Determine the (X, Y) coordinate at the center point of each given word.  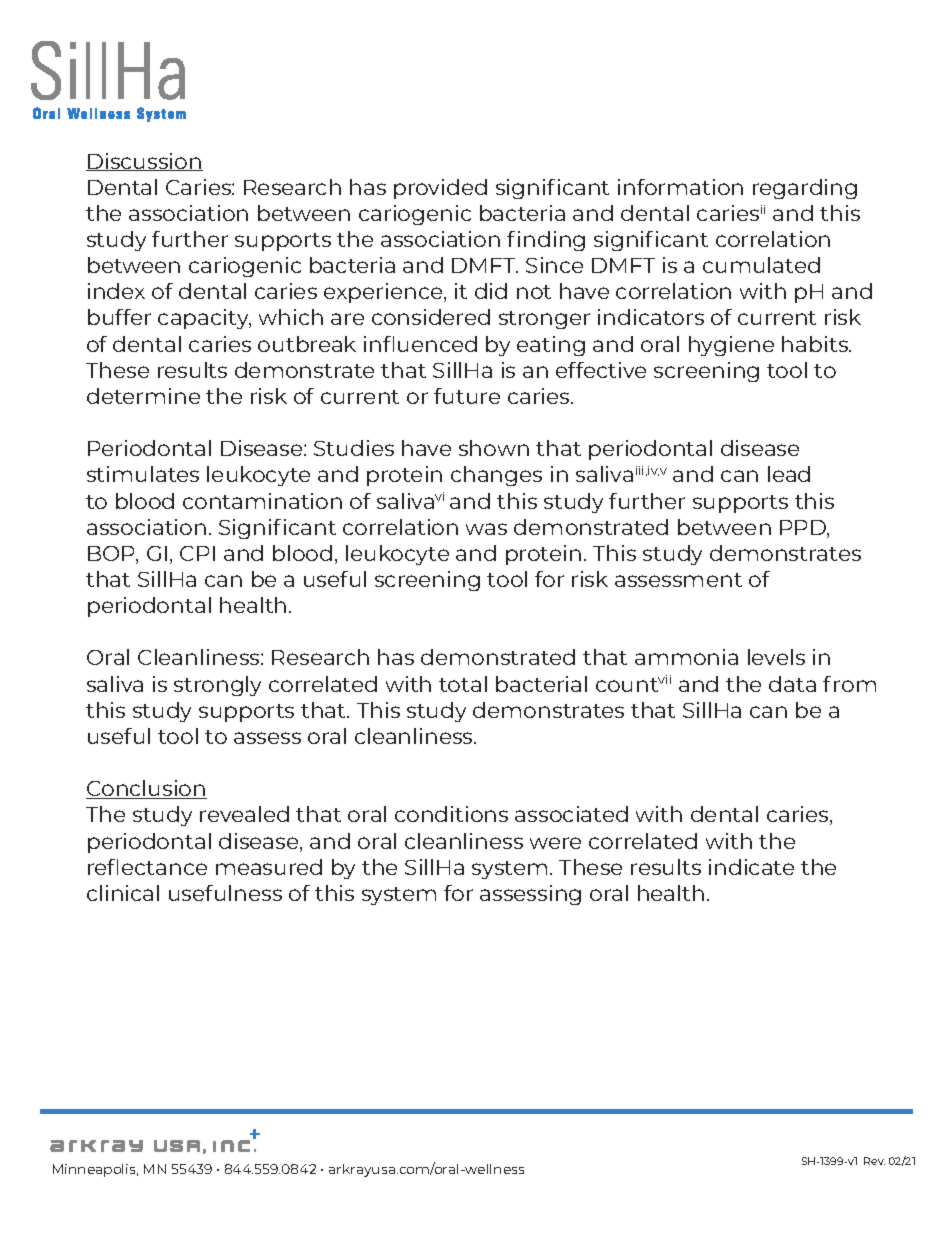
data (792, 684)
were (555, 843)
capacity (204, 319)
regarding (805, 189)
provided (440, 189)
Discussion (144, 162)
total (463, 684)
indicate (751, 867)
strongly (217, 686)
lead (789, 474)
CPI (197, 553)
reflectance (147, 867)
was (486, 529)
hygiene (731, 346)
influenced (420, 344)
